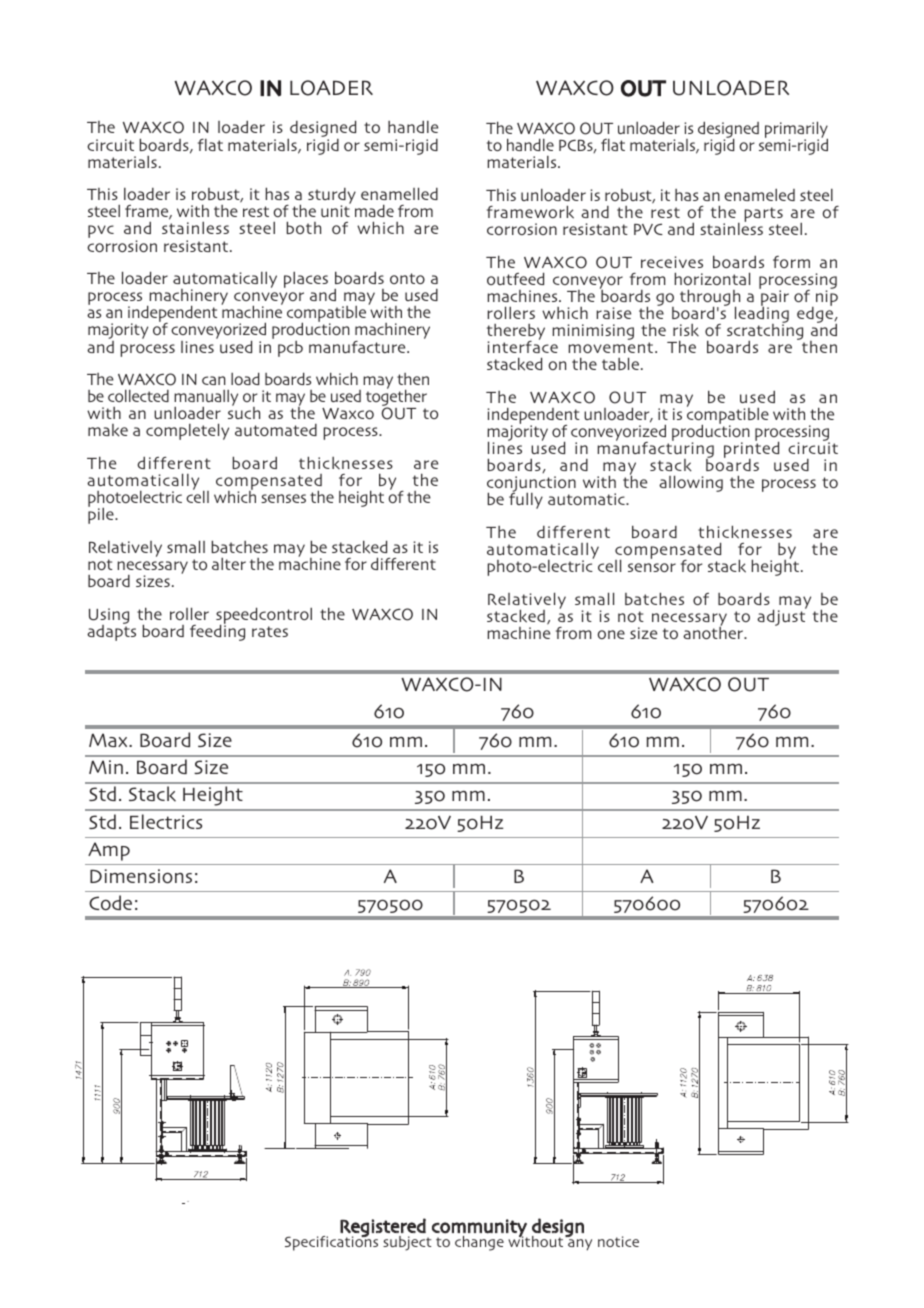 Image resolution: width=924 pixels, height=1308 pixels. What do you see at coordinates (374, 210) in the screenshot?
I see `made` at bounding box center [374, 210].
